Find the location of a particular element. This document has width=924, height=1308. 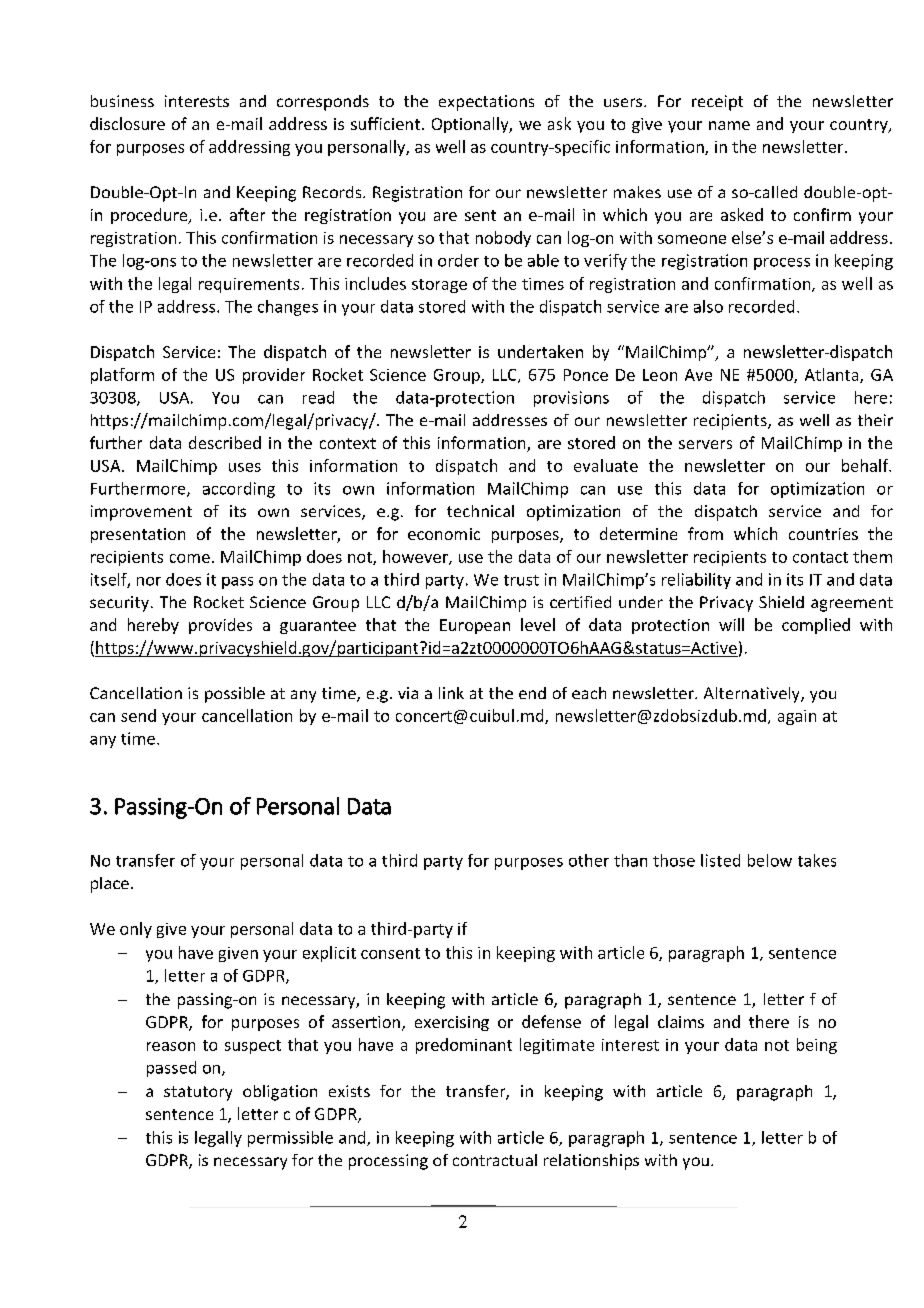

disclosure is located at coordinates (127, 123).
